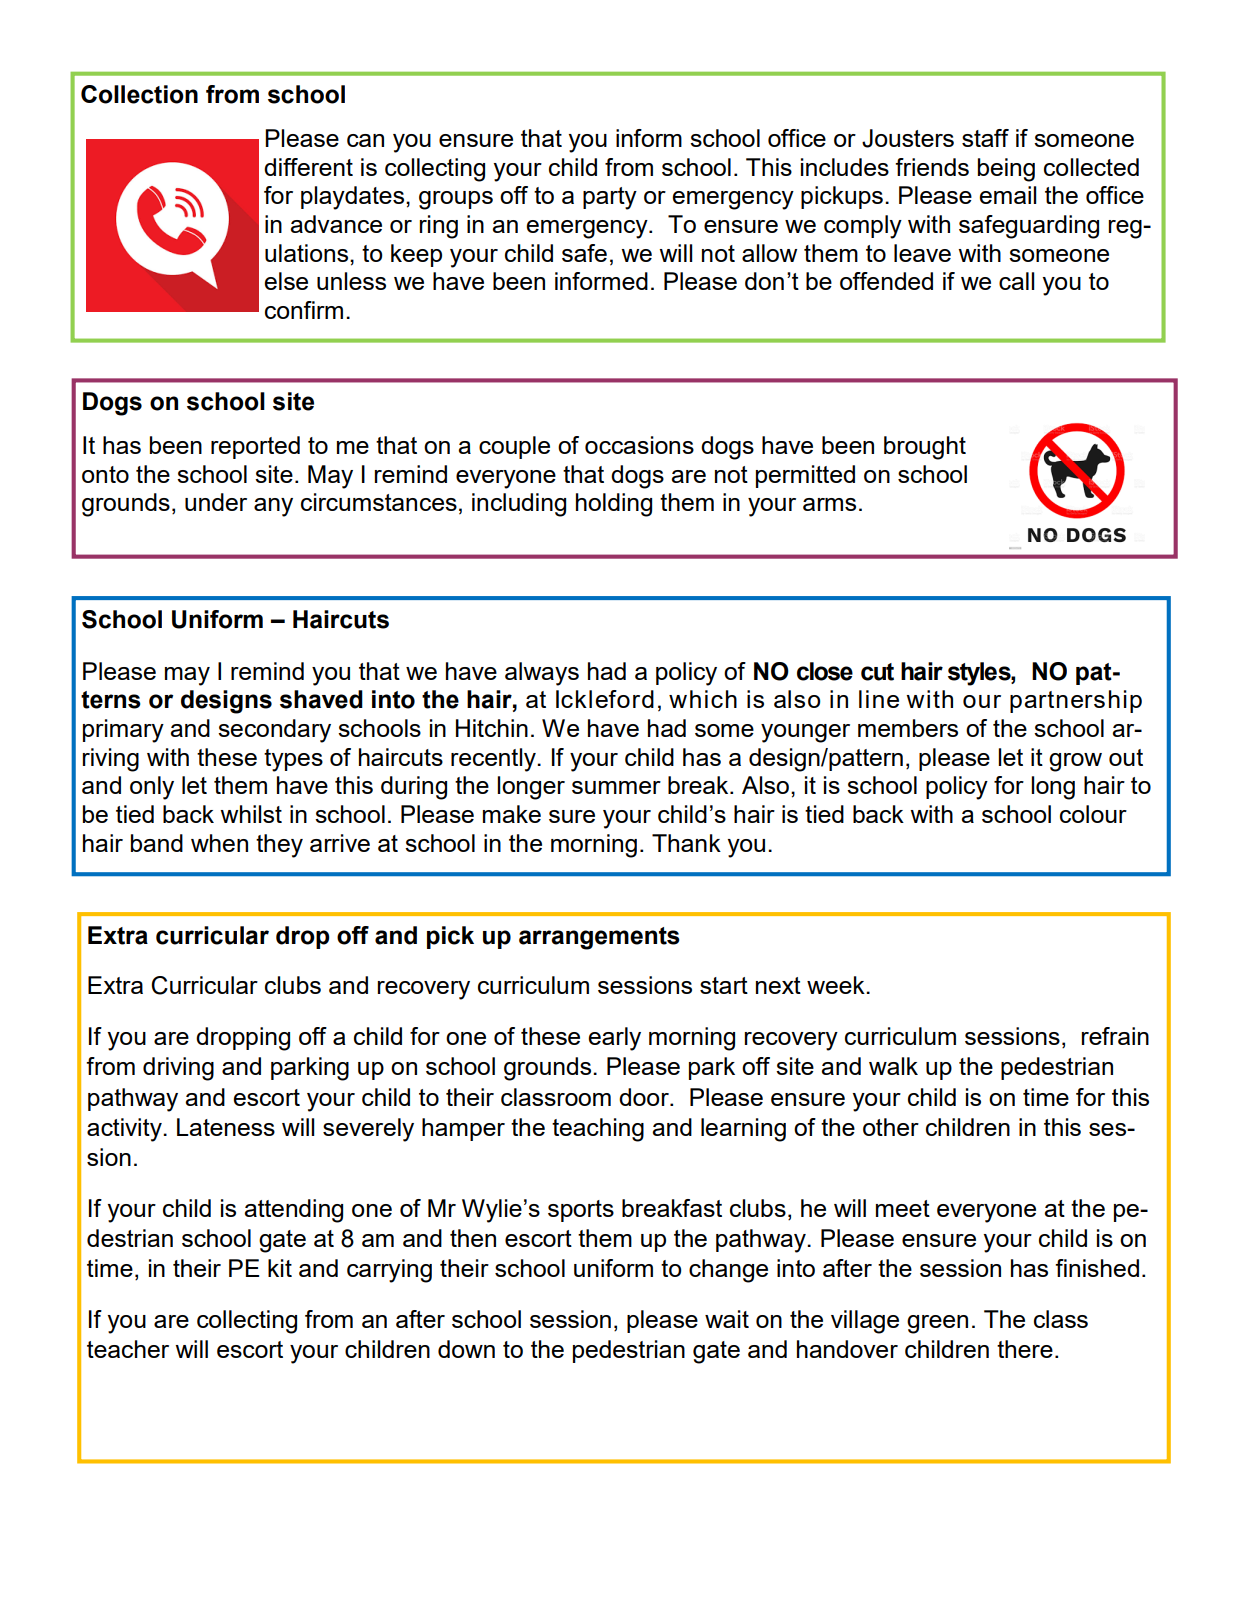 This screenshot has height=1621, width=1253. Describe the element at coordinates (985, 138) in the screenshot. I see `staff` at that location.
